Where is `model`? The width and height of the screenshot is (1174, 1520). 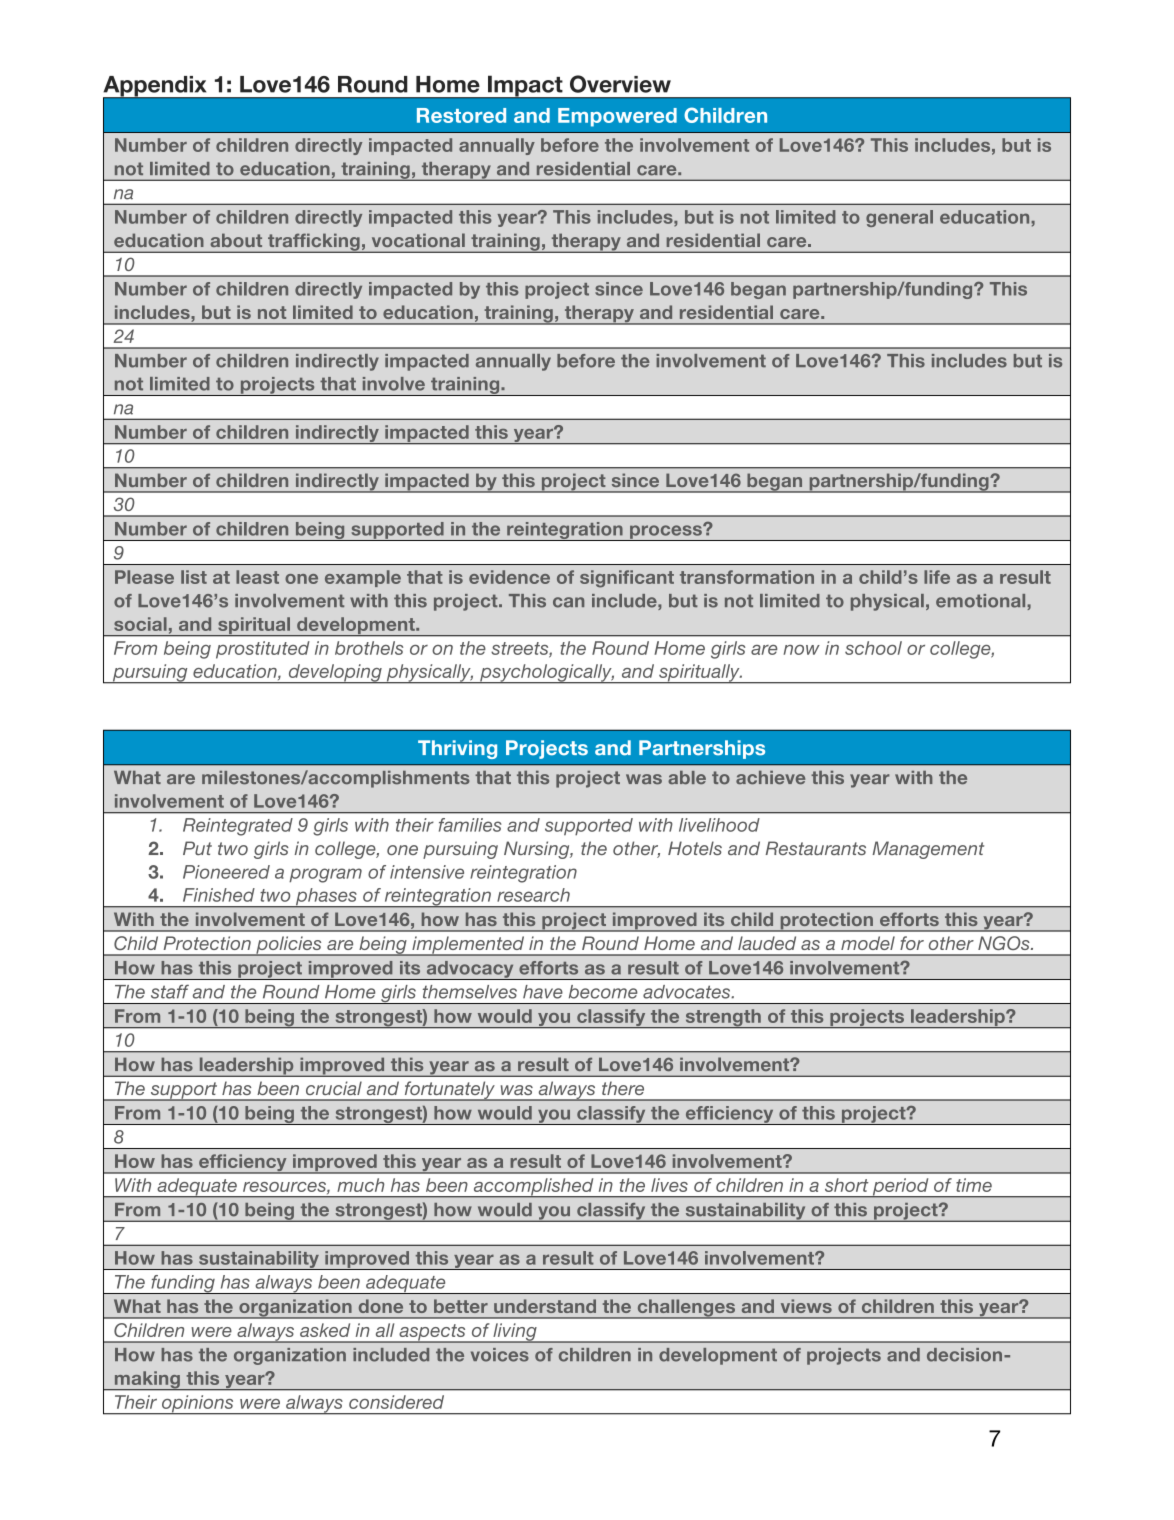
model is located at coordinates (868, 943).
